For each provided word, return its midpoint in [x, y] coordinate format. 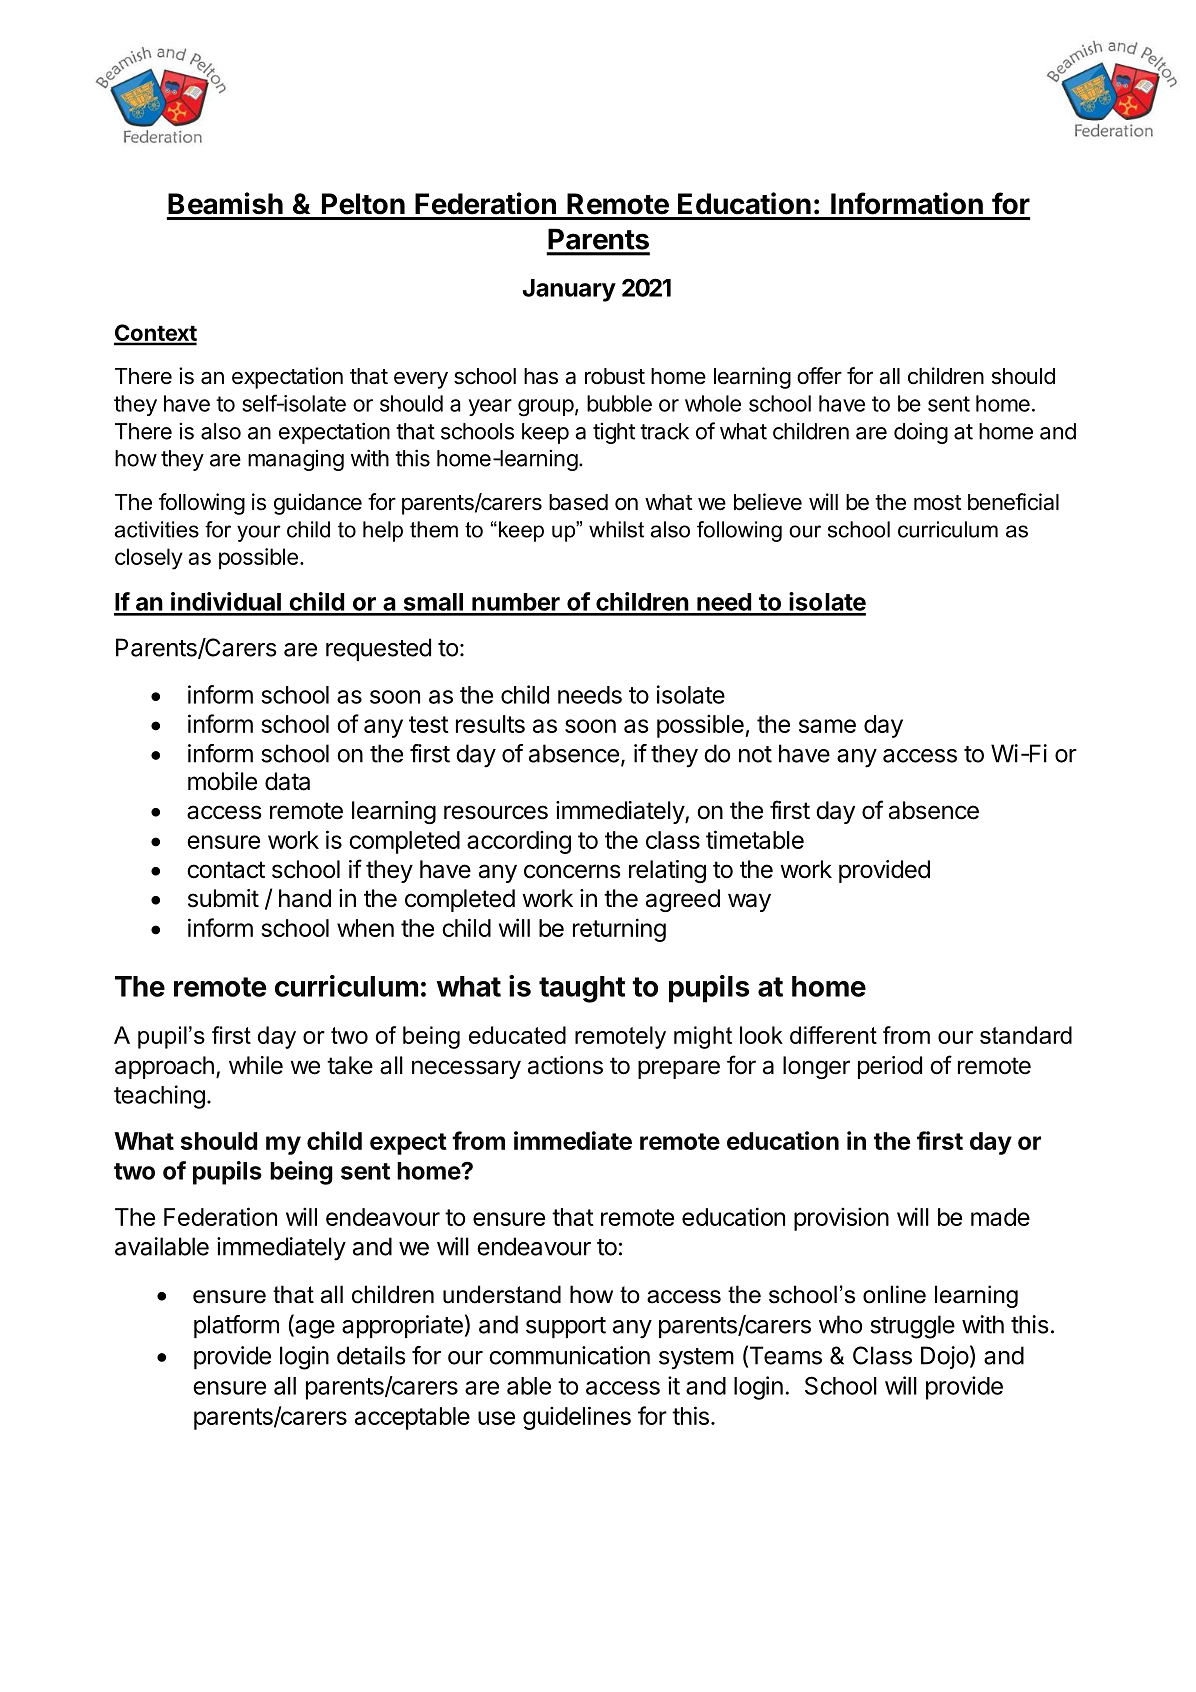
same [827, 726]
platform [236, 1326]
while [256, 1065]
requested [378, 649]
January [569, 290]
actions [565, 1065]
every [421, 380]
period [890, 1067]
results [490, 724]
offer [819, 376]
